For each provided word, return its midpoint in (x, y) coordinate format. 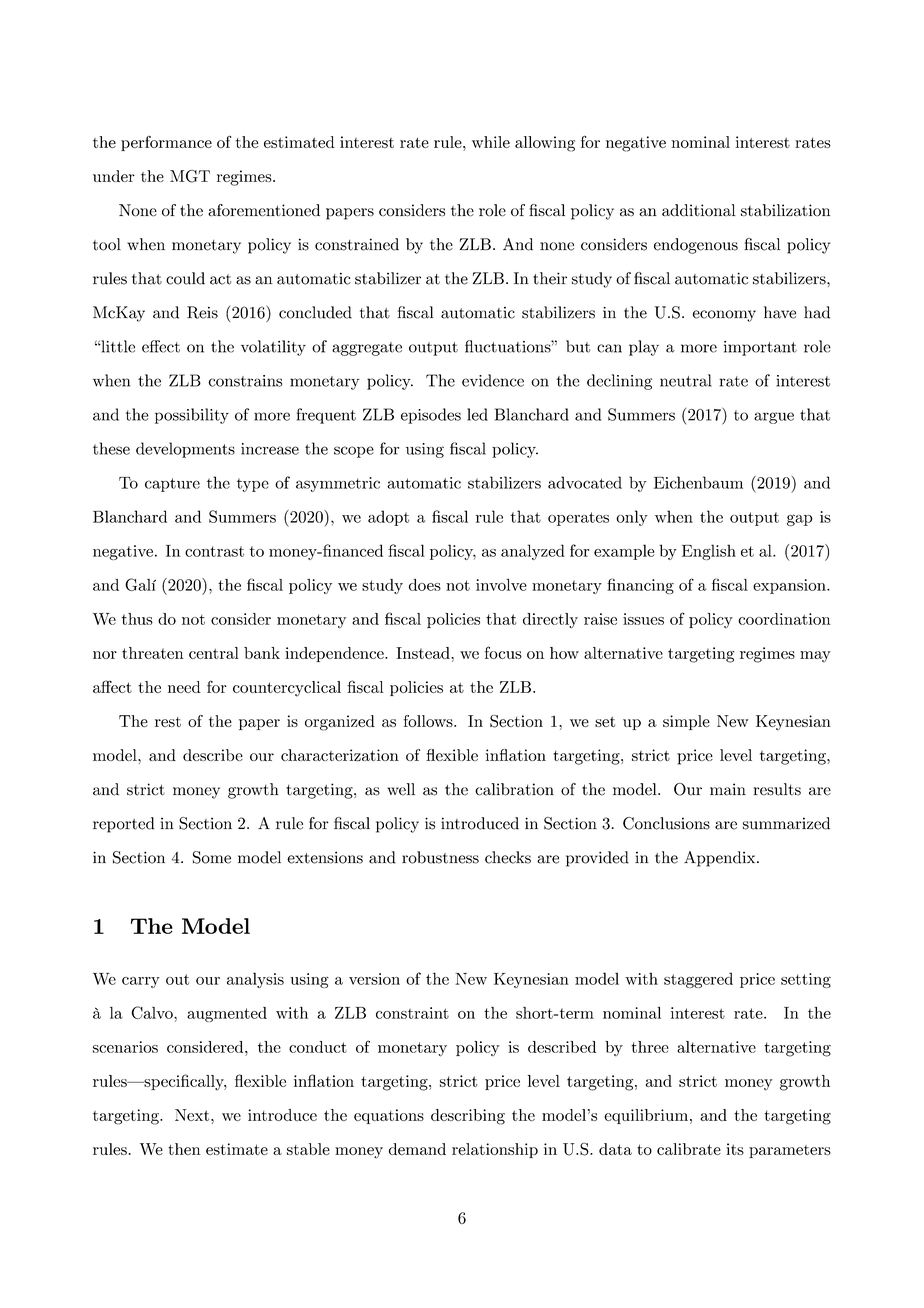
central (214, 653)
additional (699, 210)
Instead (424, 653)
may (815, 657)
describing (468, 1117)
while (491, 142)
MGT (190, 176)
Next (193, 1115)
